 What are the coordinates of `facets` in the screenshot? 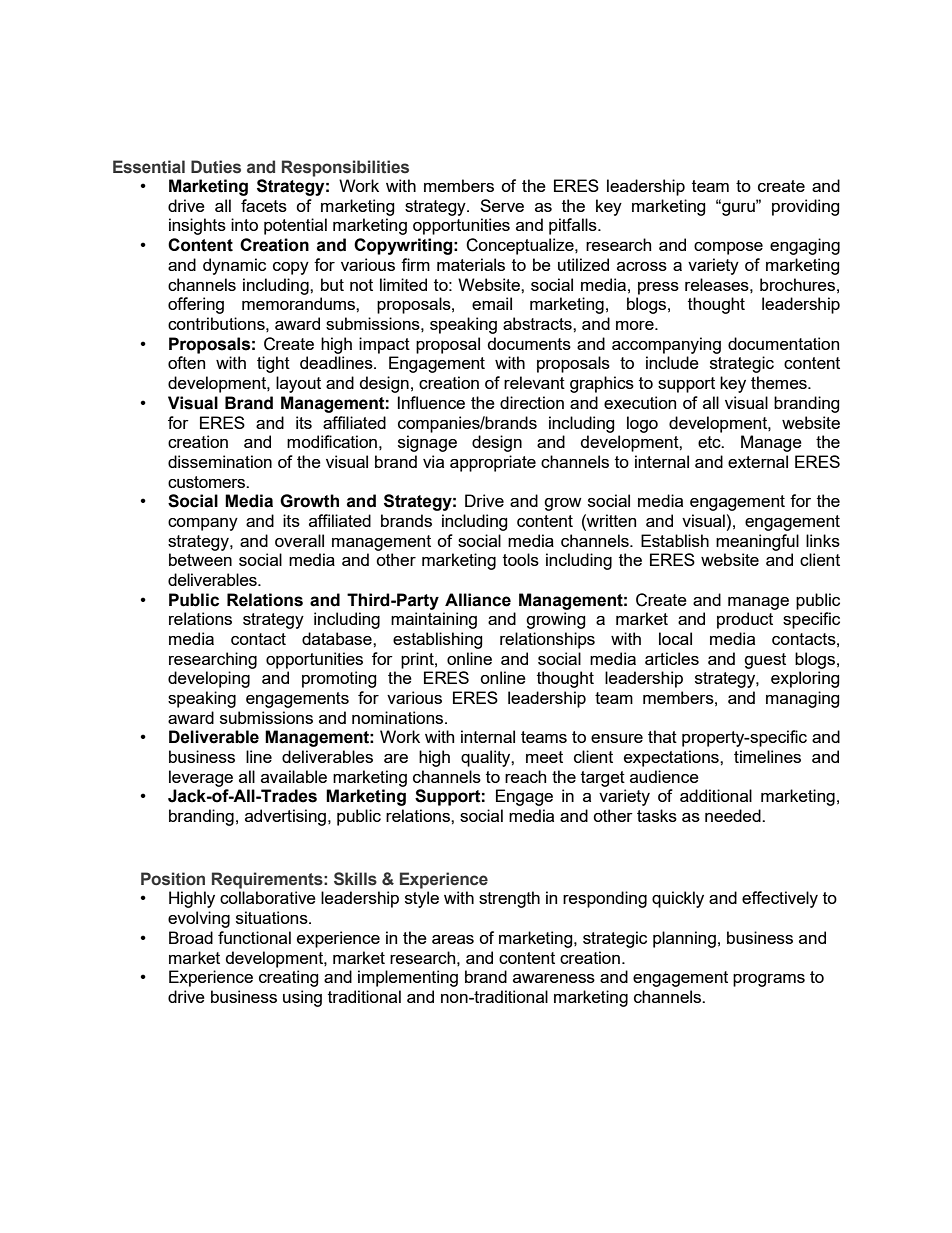 It's located at (264, 205).
